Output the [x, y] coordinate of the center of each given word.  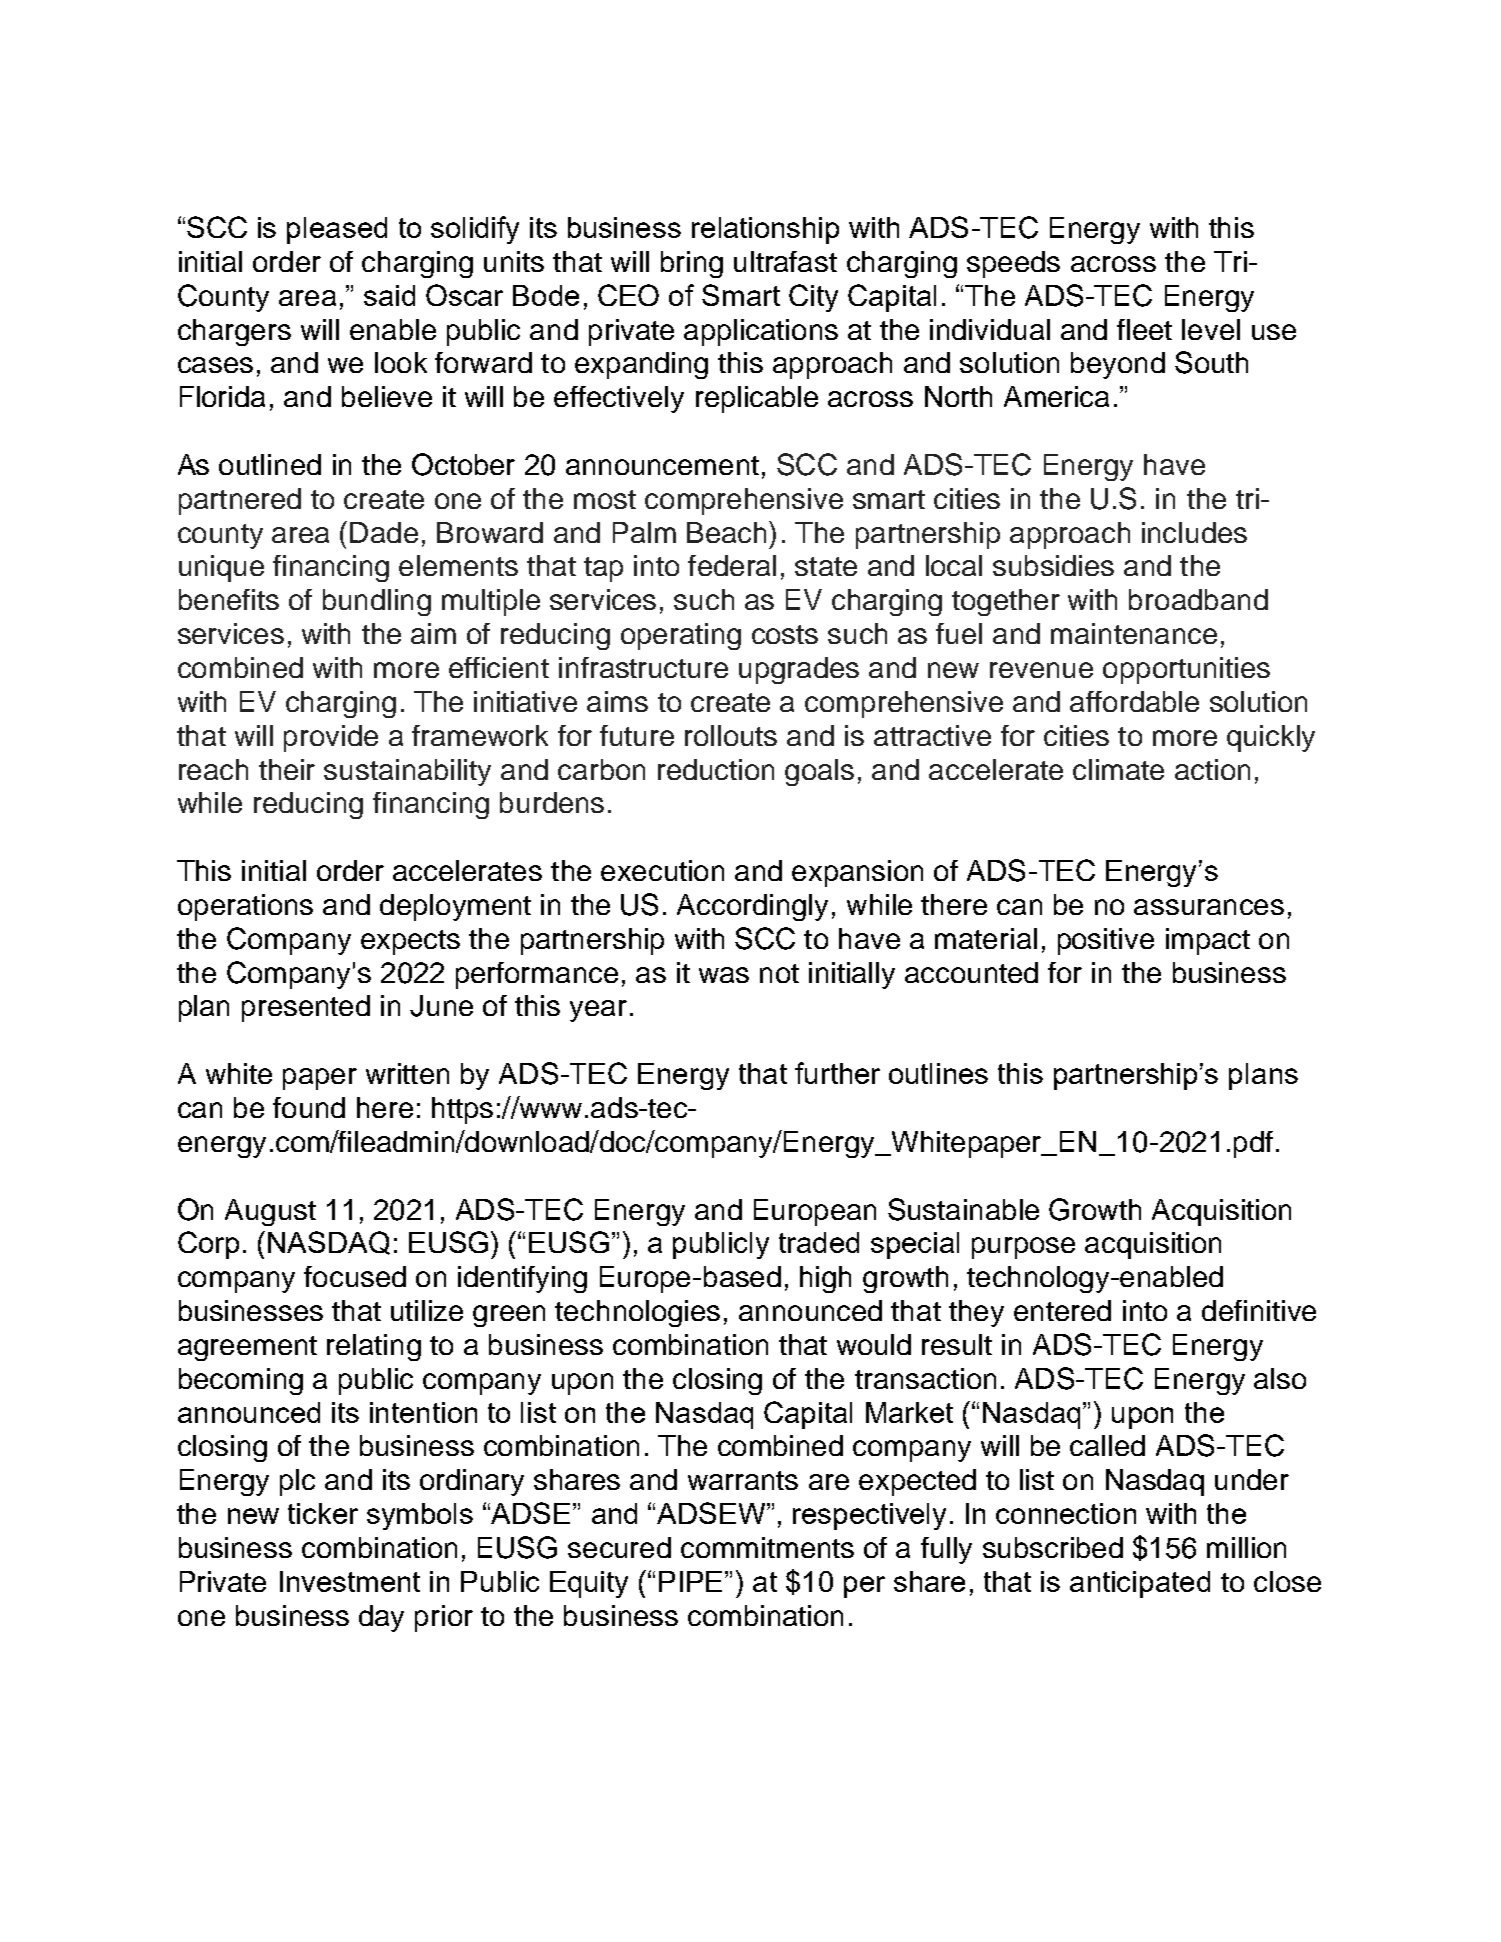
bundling [377, 602]
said [389, 295]
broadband [1198, 599]
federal [732, 565]
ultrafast [785, 261]
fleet [1144, 329]
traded [819, 1242]
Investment [350, 1581]
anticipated [1140, 1584]
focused [355, 1276]
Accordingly [752, 907]
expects [410, 942]
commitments [767, 1547]
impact [1208, 941]
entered [1062, 1310]
